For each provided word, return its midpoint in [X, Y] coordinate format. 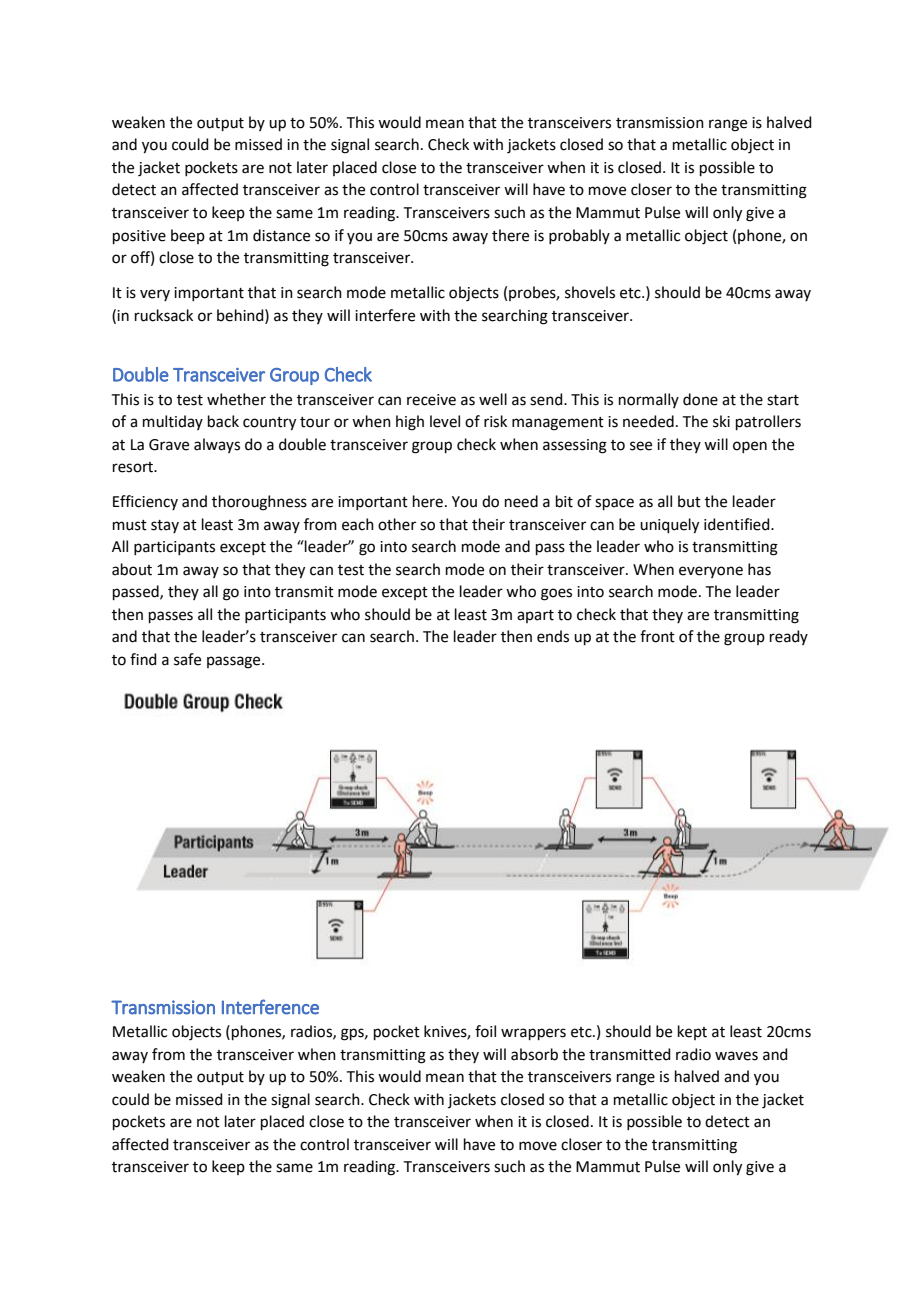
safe [187, 659]
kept [692, 1032]
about [132, 569]
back [223, 421]
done [700, 399]
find [143, 659]
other [397, 524]
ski [721, 421]
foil [485, 1031]
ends [553, 636]
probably [579, 236]
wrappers [533, 1034]
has [759, 569]
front [657, 636]
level [445, 421]
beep [188, 236]
